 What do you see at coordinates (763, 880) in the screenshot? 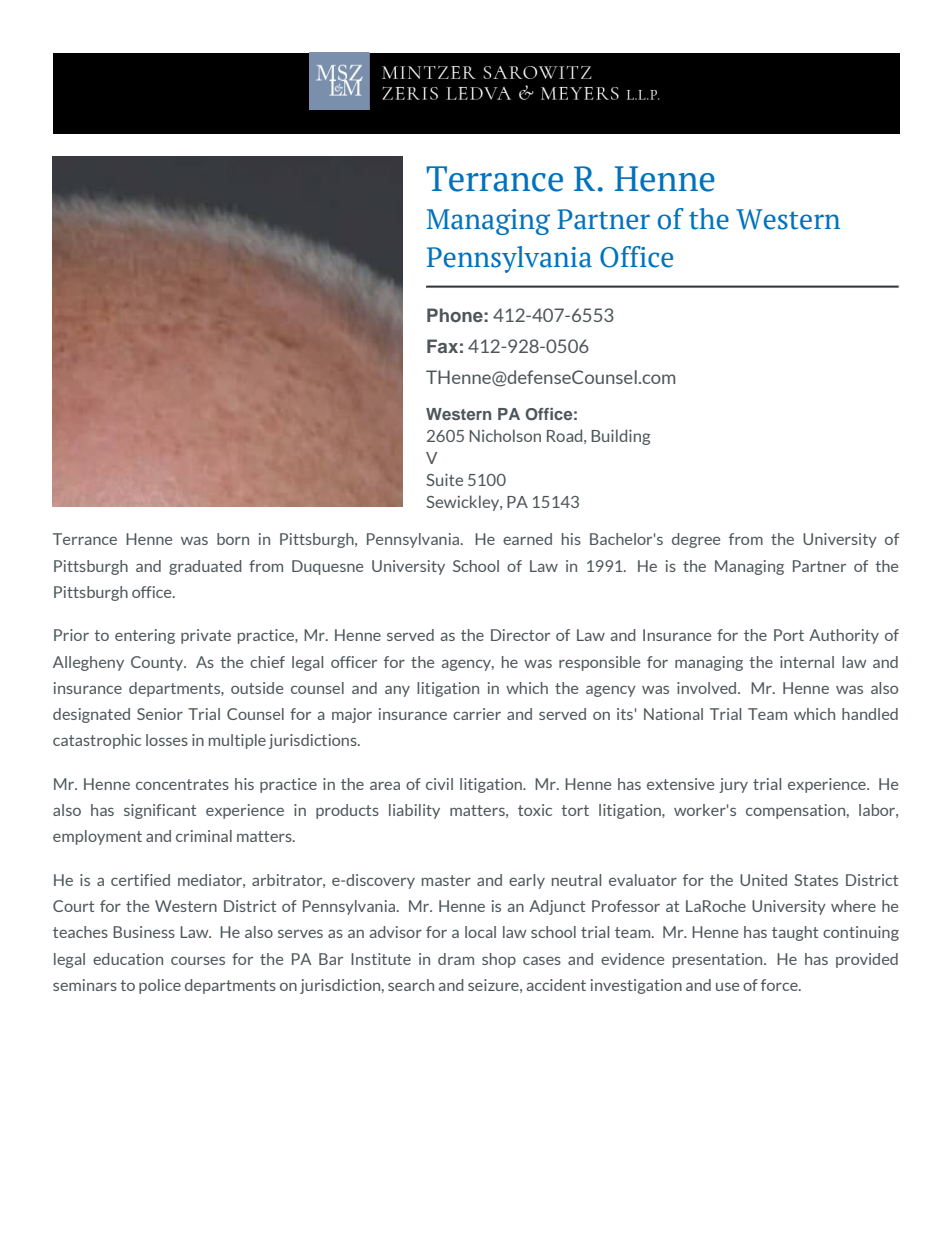
I see `United` at bounding box center [763, 880].
